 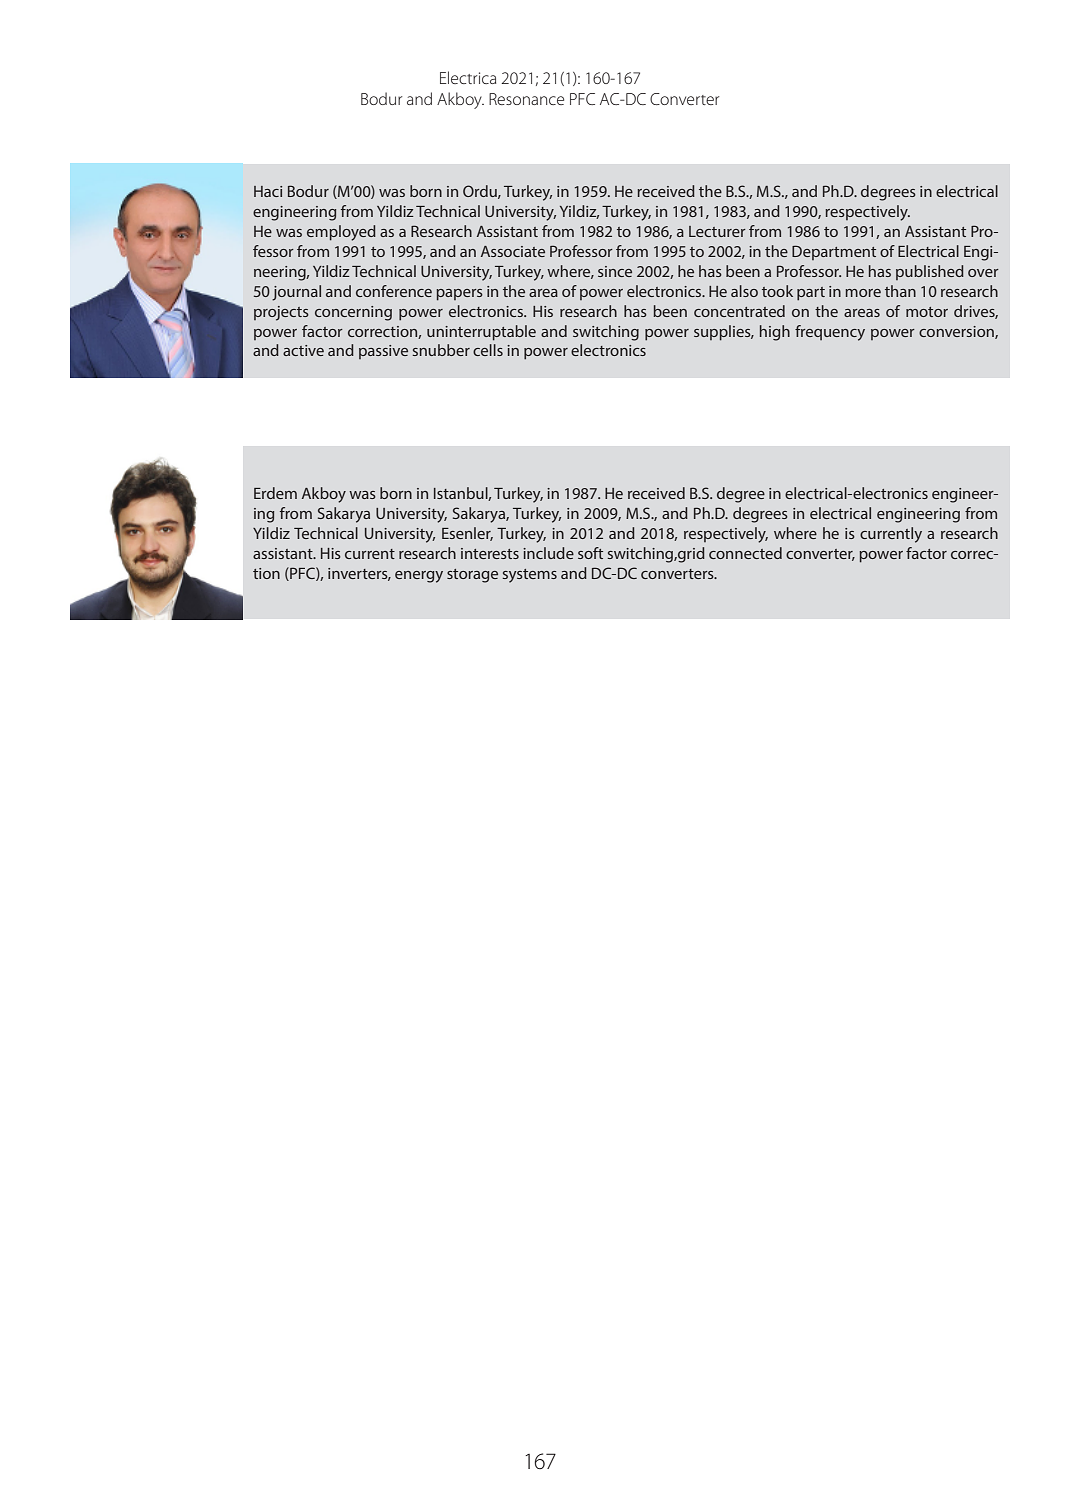 I want to click on employed, so click(x=341, y=233).
